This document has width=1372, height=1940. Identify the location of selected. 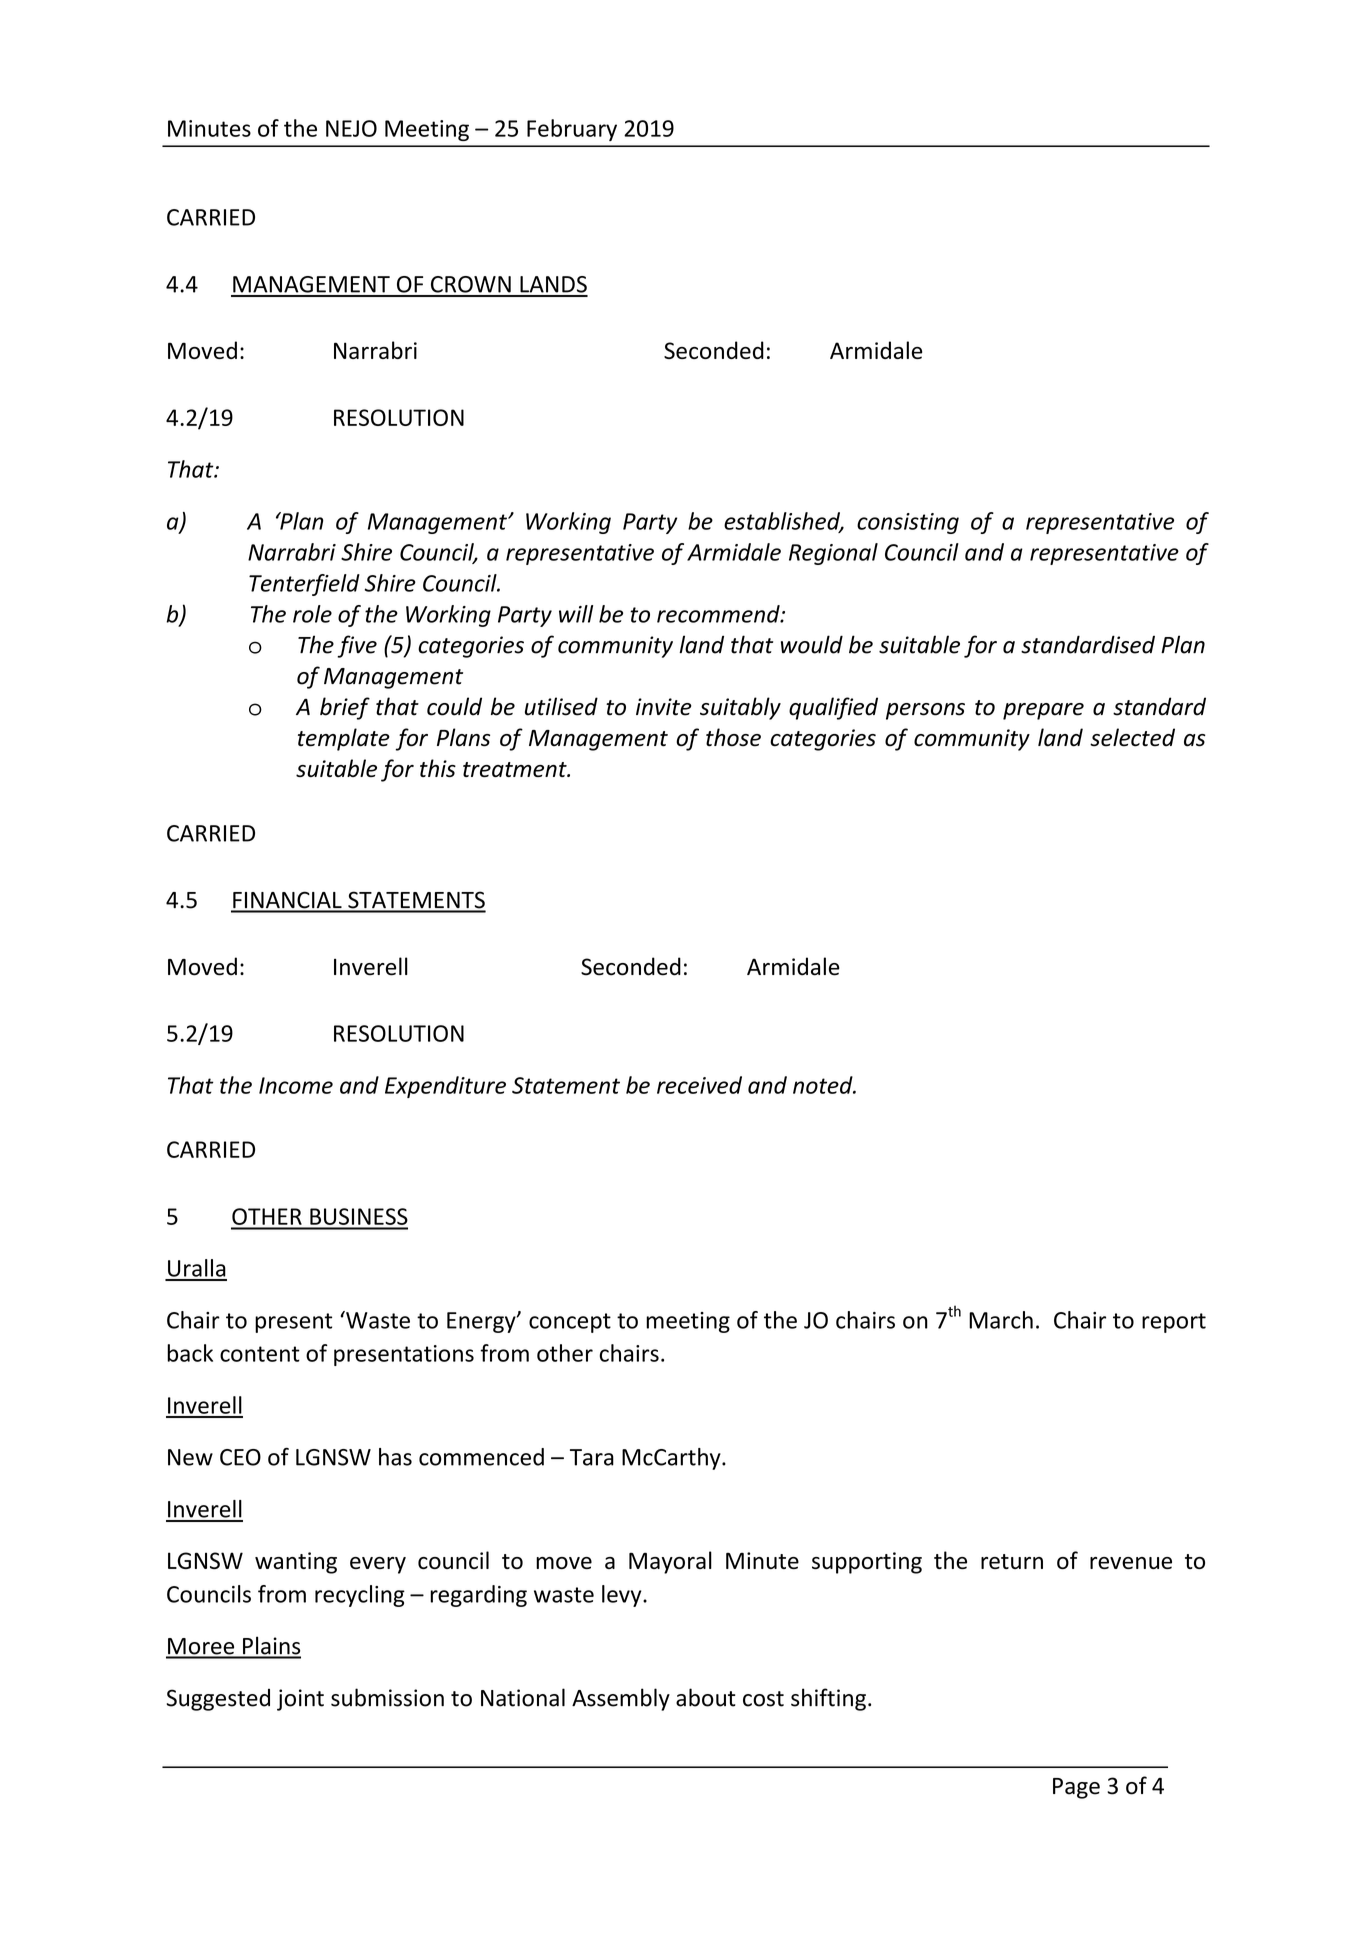
(1132, 737).
